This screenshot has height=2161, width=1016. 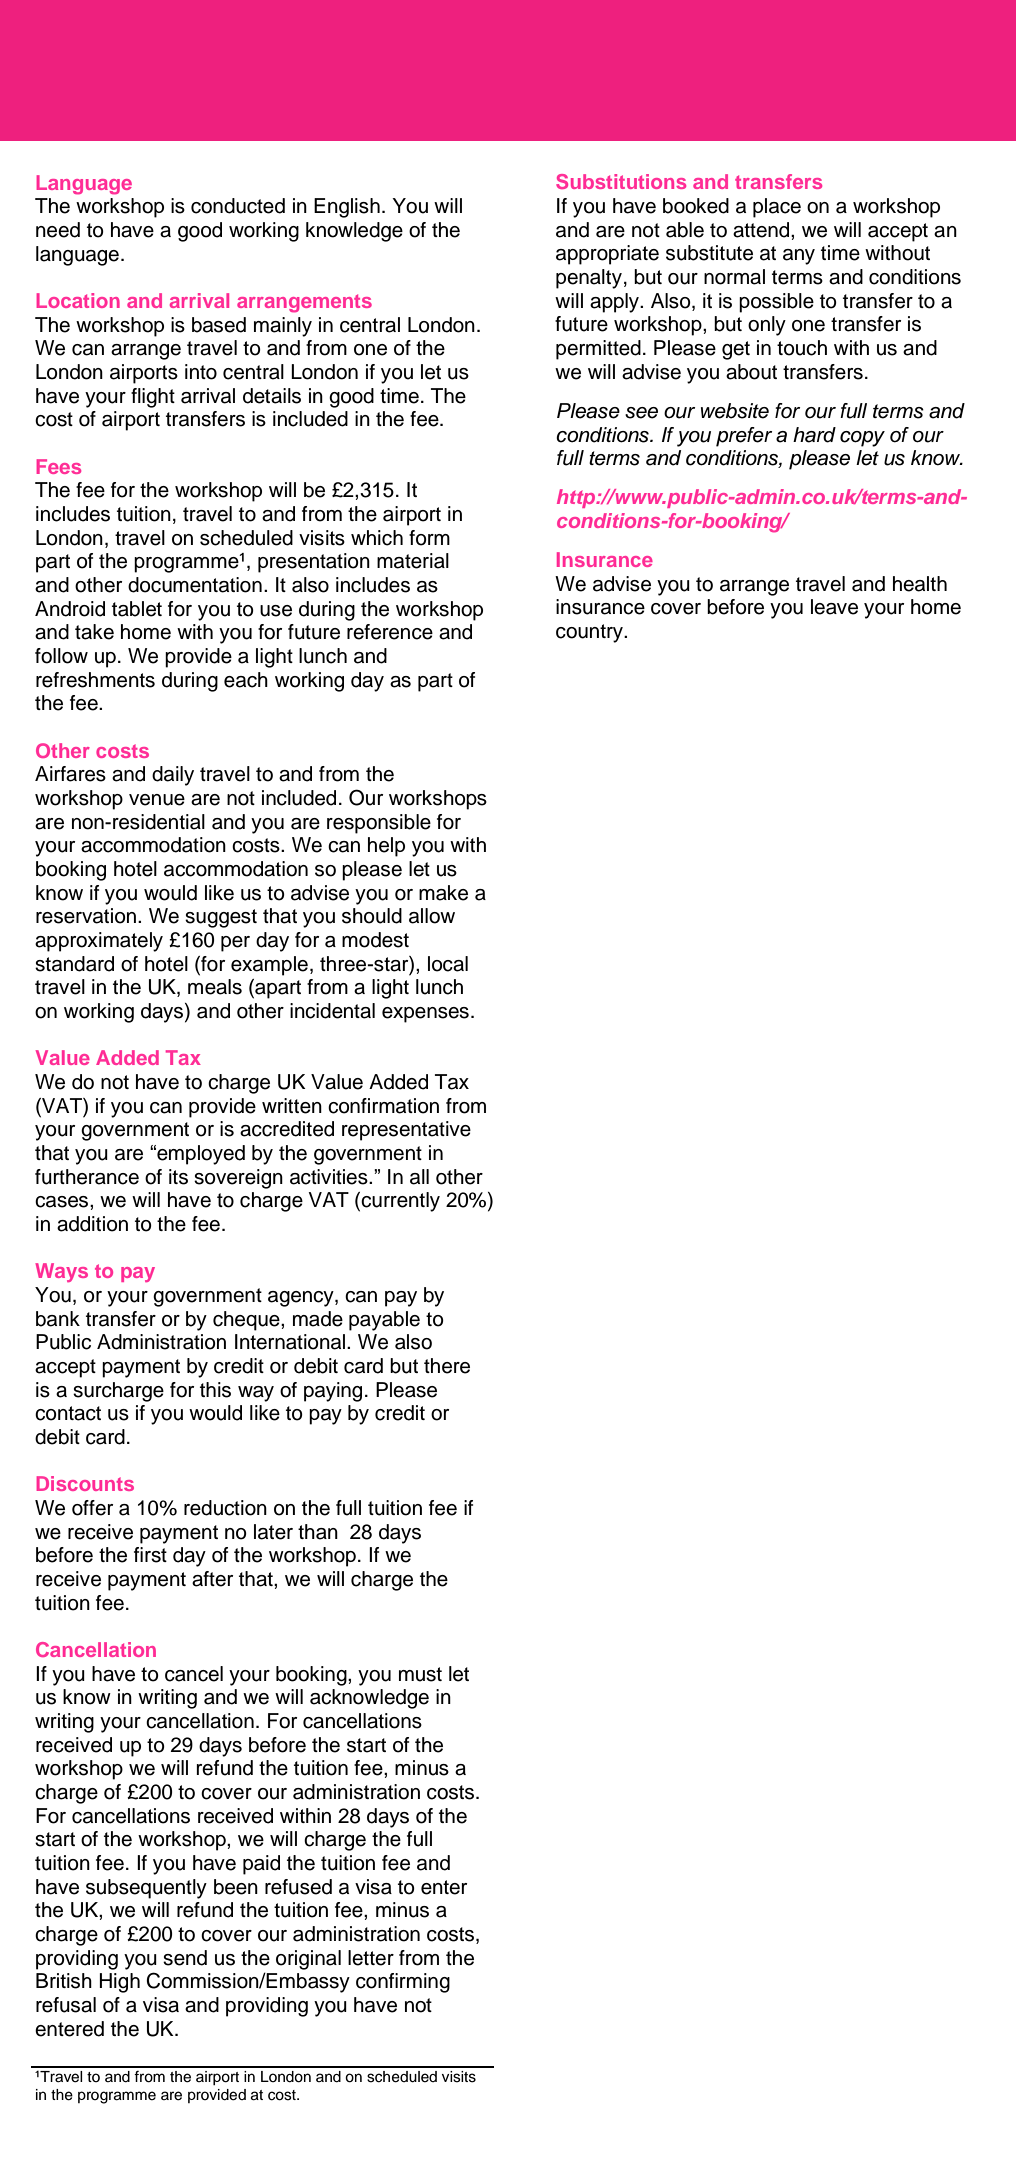 What do you see at coordinates (87, 1177) in the screenshot?
I see `furtherance` at bounding box center [87, 1177].
